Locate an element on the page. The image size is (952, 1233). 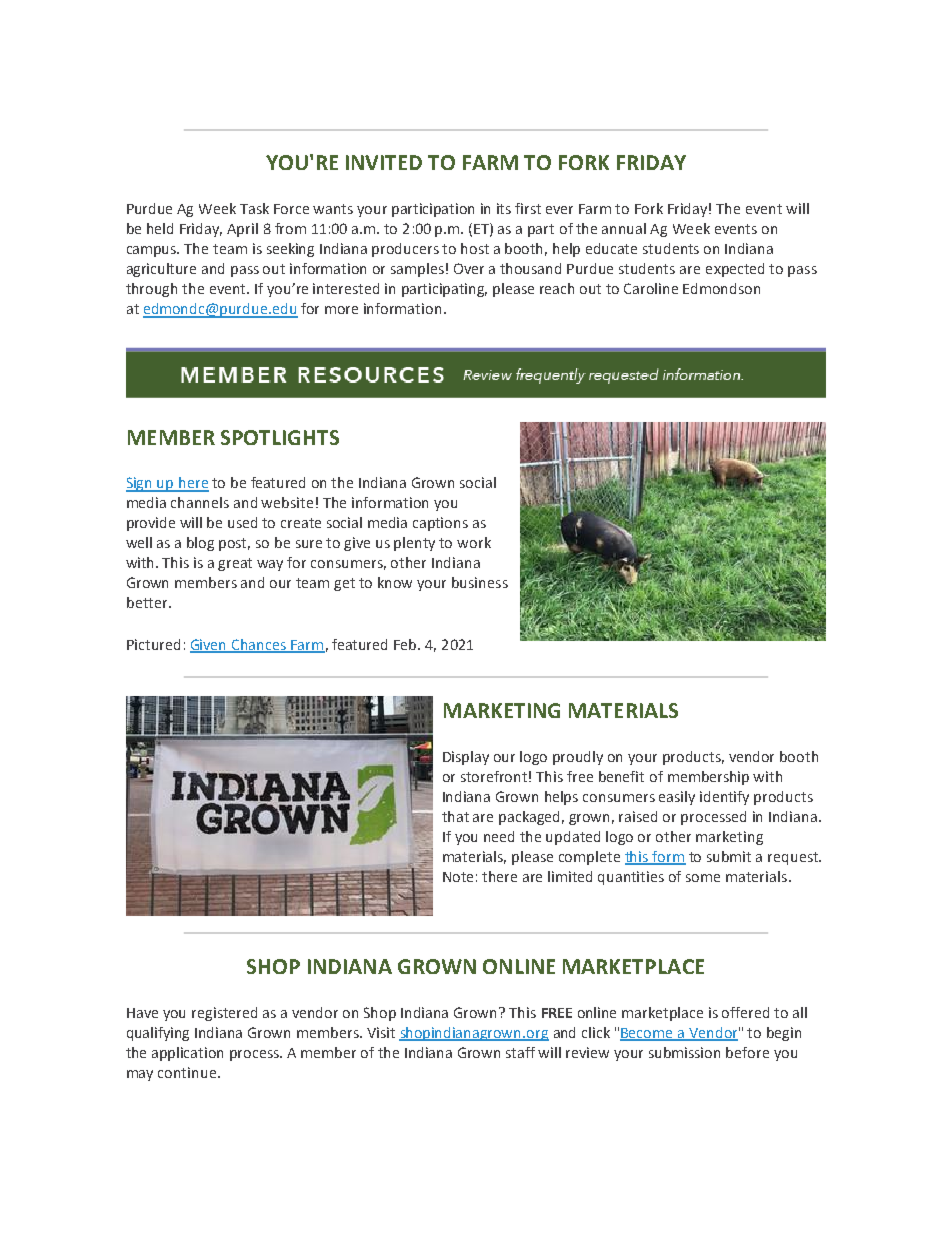
captions is located at coordinates (440, 524).
